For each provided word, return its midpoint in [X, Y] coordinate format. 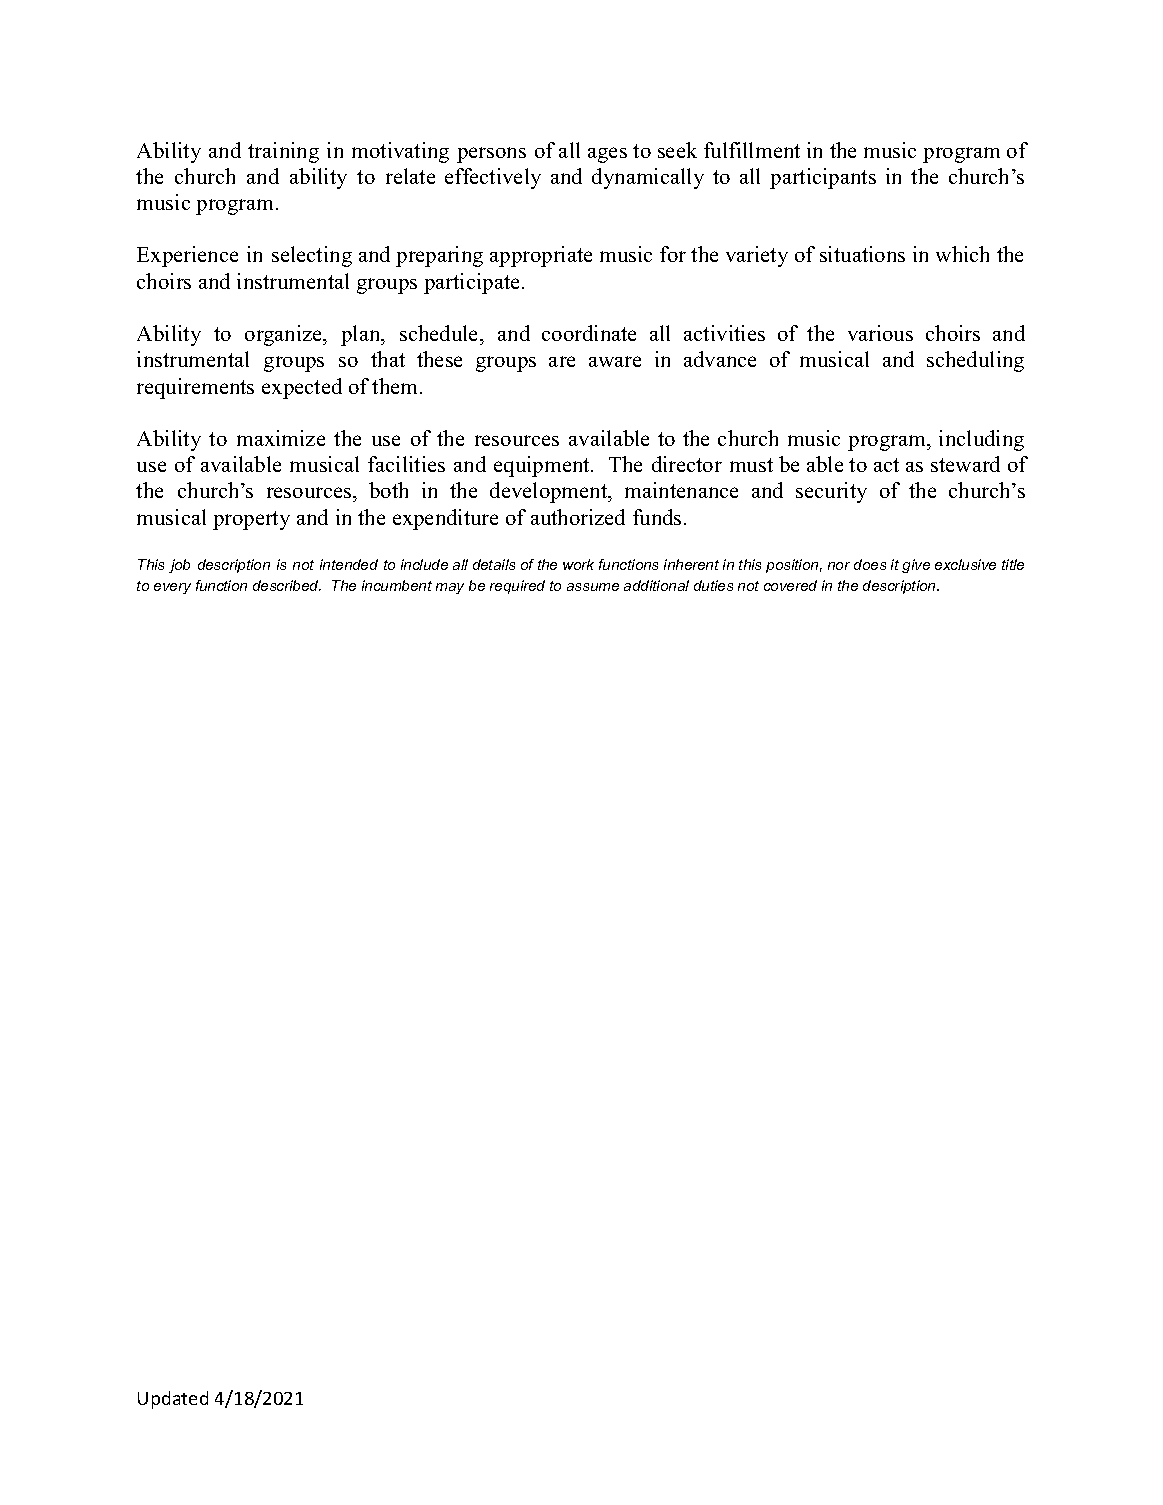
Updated [173, 1400]
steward [965, 464]
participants [823, 178]
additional [656, 585]
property [251, 520]
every [172, 588]
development [550, 492]
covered [790, 585]
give [916, 566]
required [517, 587]
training [283, 152]
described [287, 585]
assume [593, 587]
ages [607, 155]
